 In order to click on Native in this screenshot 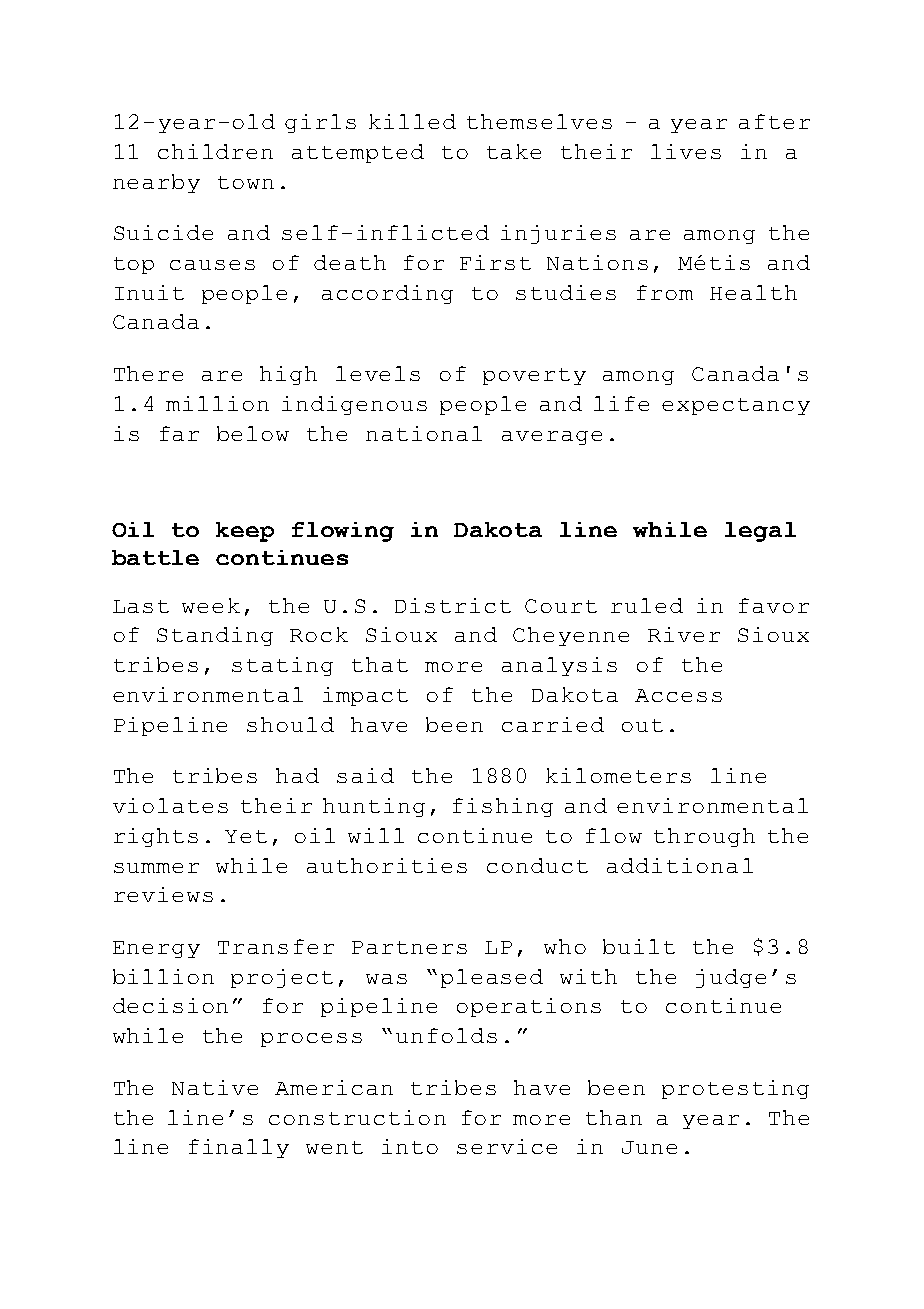, I will do `click(215, 1087)`.
